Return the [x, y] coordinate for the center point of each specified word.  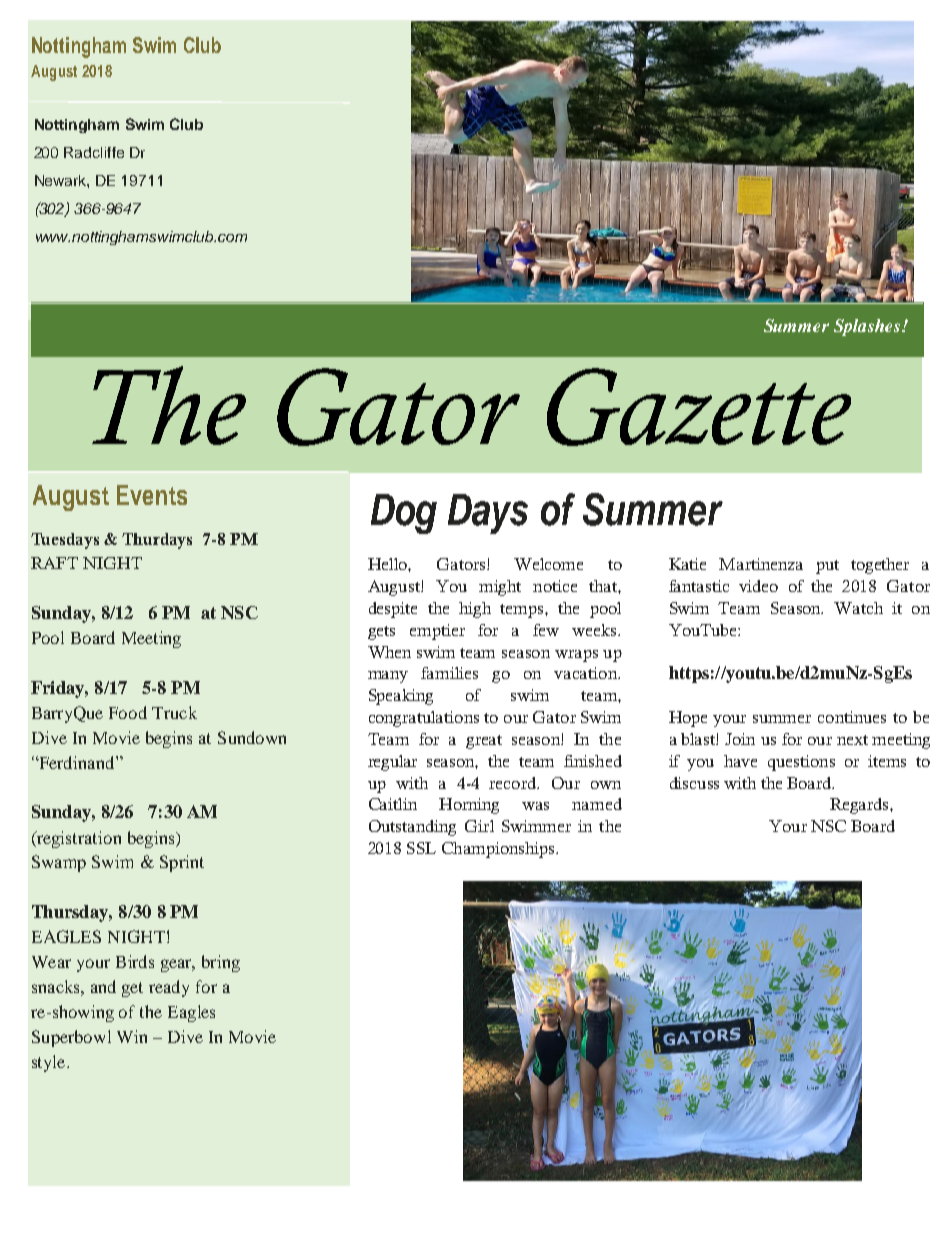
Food [128, 712]
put [827, 567]
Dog [404, 514]
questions [801, 763]
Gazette [699, 407]
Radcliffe [94, 152]
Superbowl [71, 1038]
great [484, 742]
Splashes [867, 327]
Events [152, 495]
